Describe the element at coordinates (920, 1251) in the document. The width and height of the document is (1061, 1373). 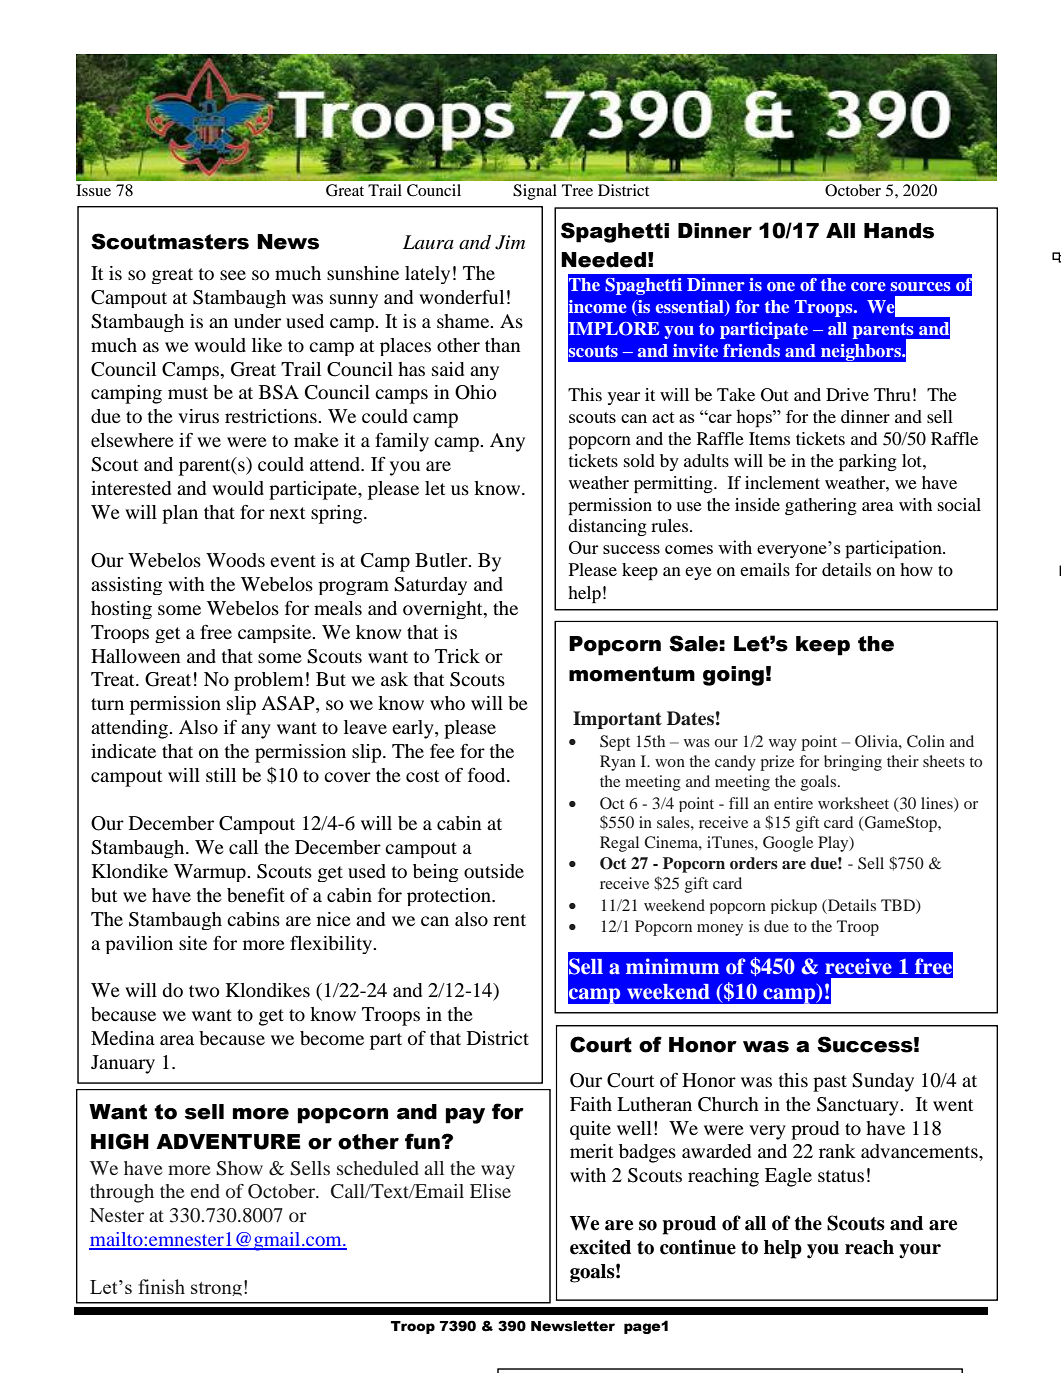
I see `your` at that location.
